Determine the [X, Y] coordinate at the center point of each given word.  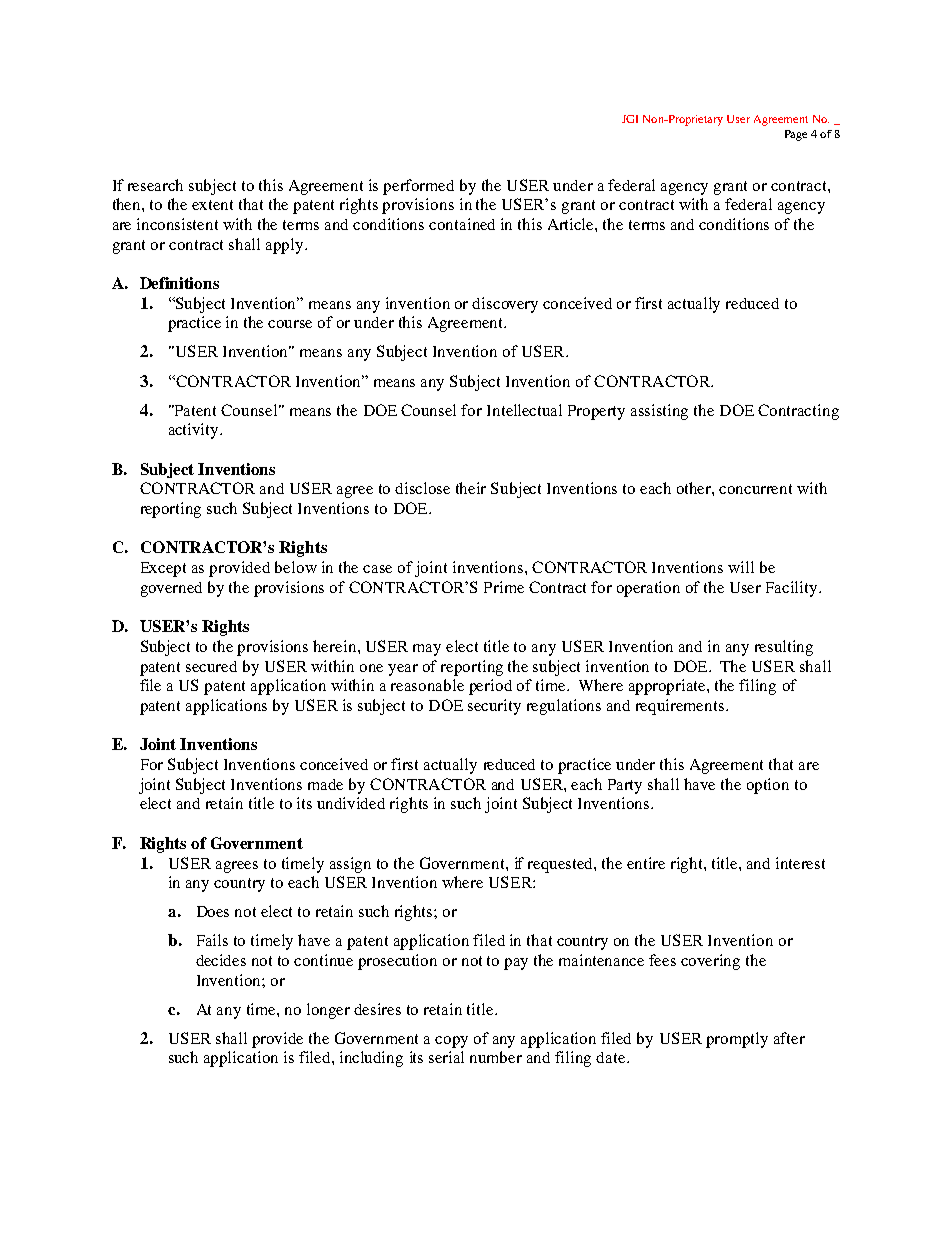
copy [451, 1042]
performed [418, 187]
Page [796, 135]
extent [212, 205]
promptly [737, 1040]
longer [328, 1011]
